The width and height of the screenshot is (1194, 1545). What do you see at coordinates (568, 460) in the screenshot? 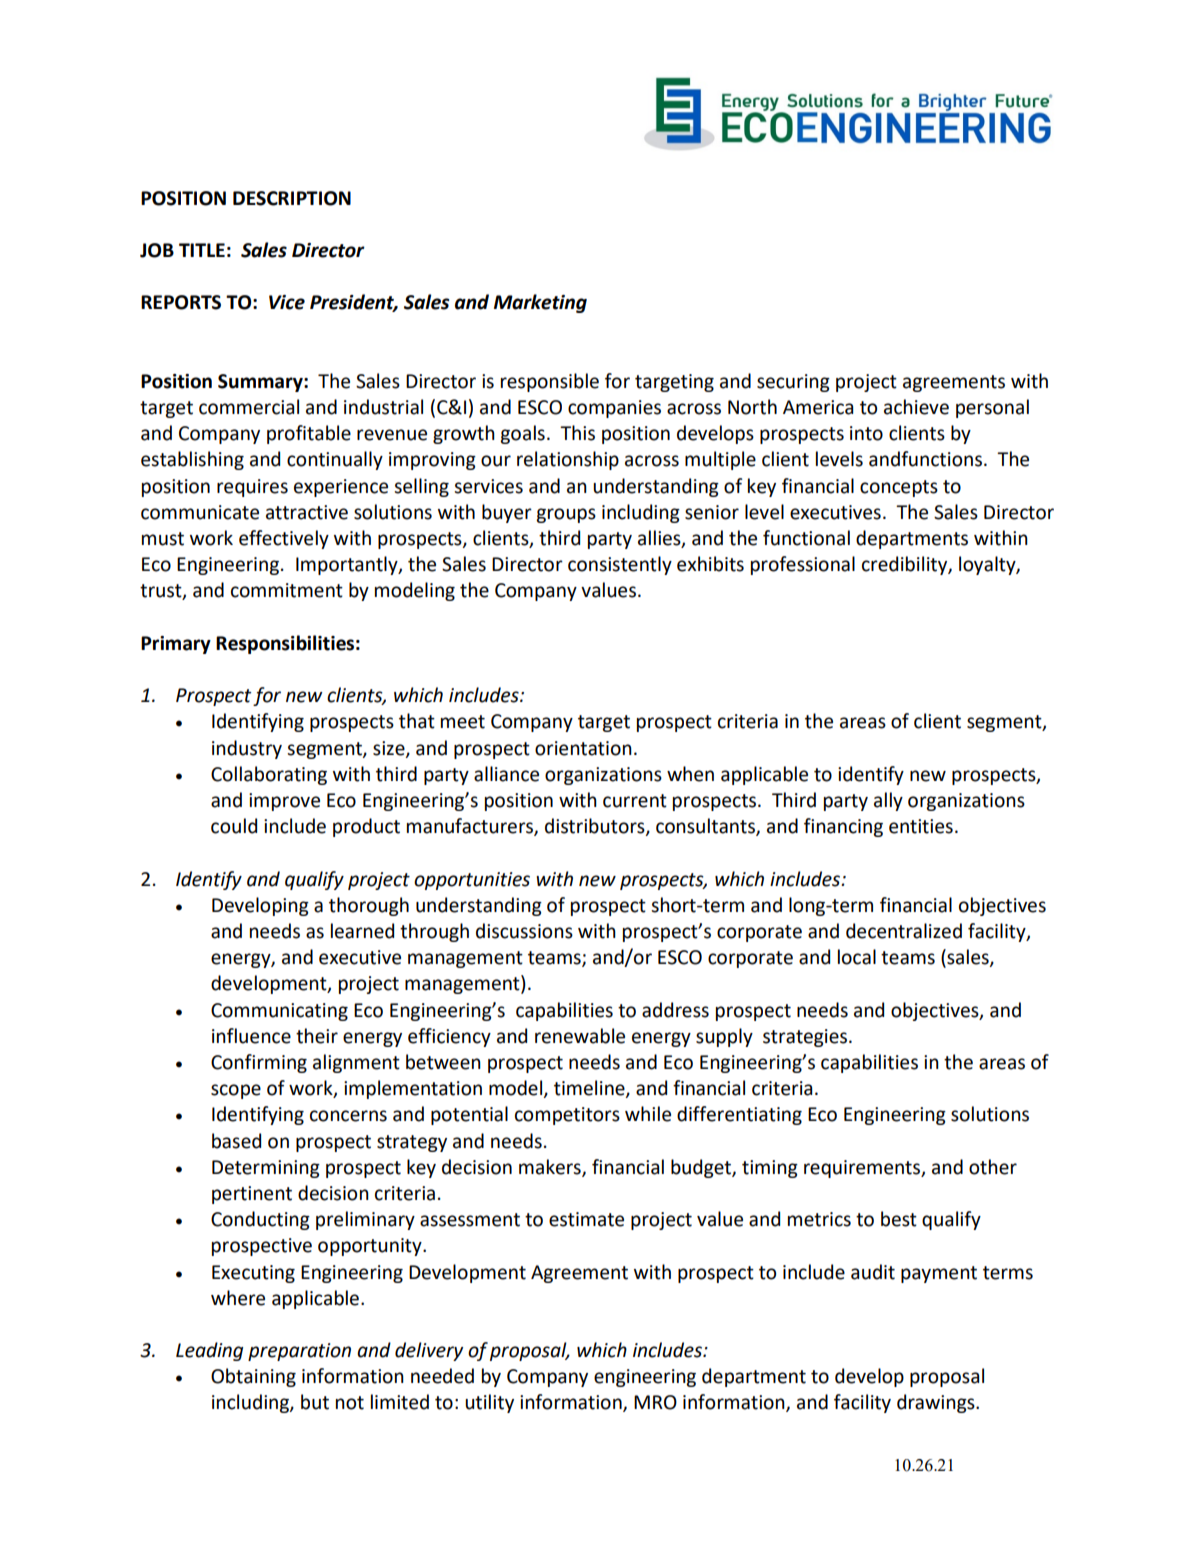
I see `relationship` at bounding box center [568, 460].
